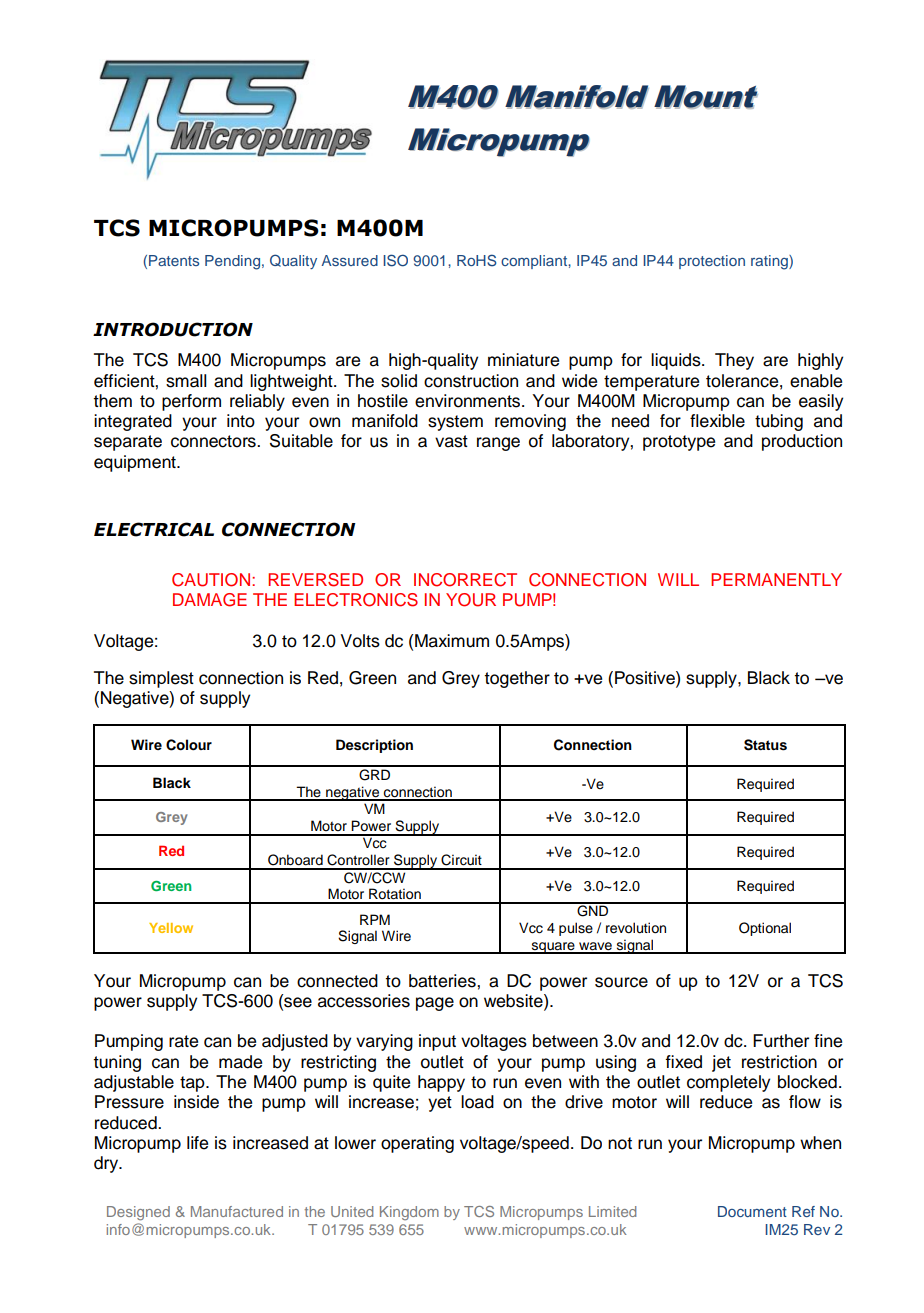 This document has width=924, height=1313. Describe the element at coordinates (174, 260) in the document. I see `Patents` at that location.
